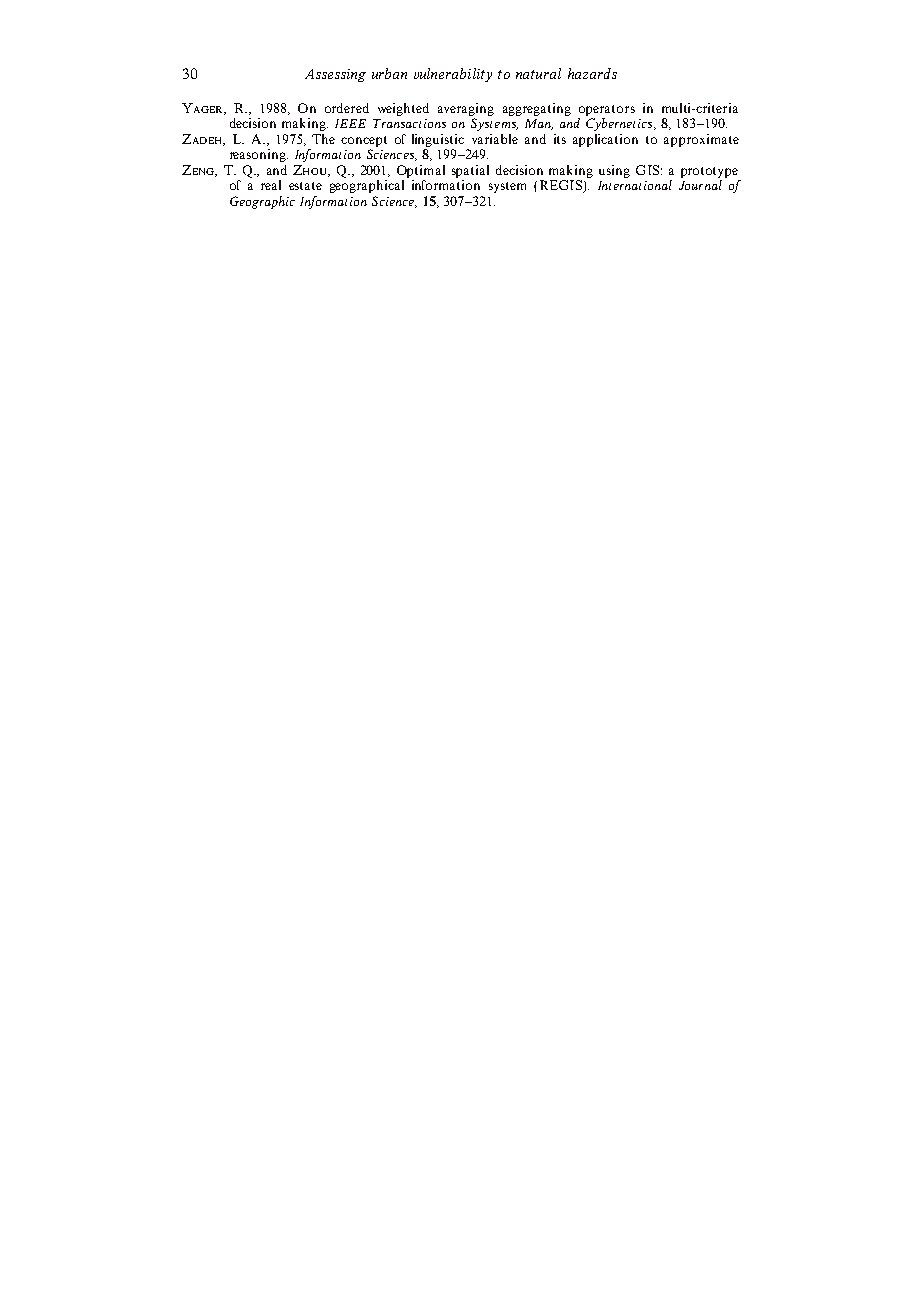  I want to click on Assessing, so click(335, 75).
